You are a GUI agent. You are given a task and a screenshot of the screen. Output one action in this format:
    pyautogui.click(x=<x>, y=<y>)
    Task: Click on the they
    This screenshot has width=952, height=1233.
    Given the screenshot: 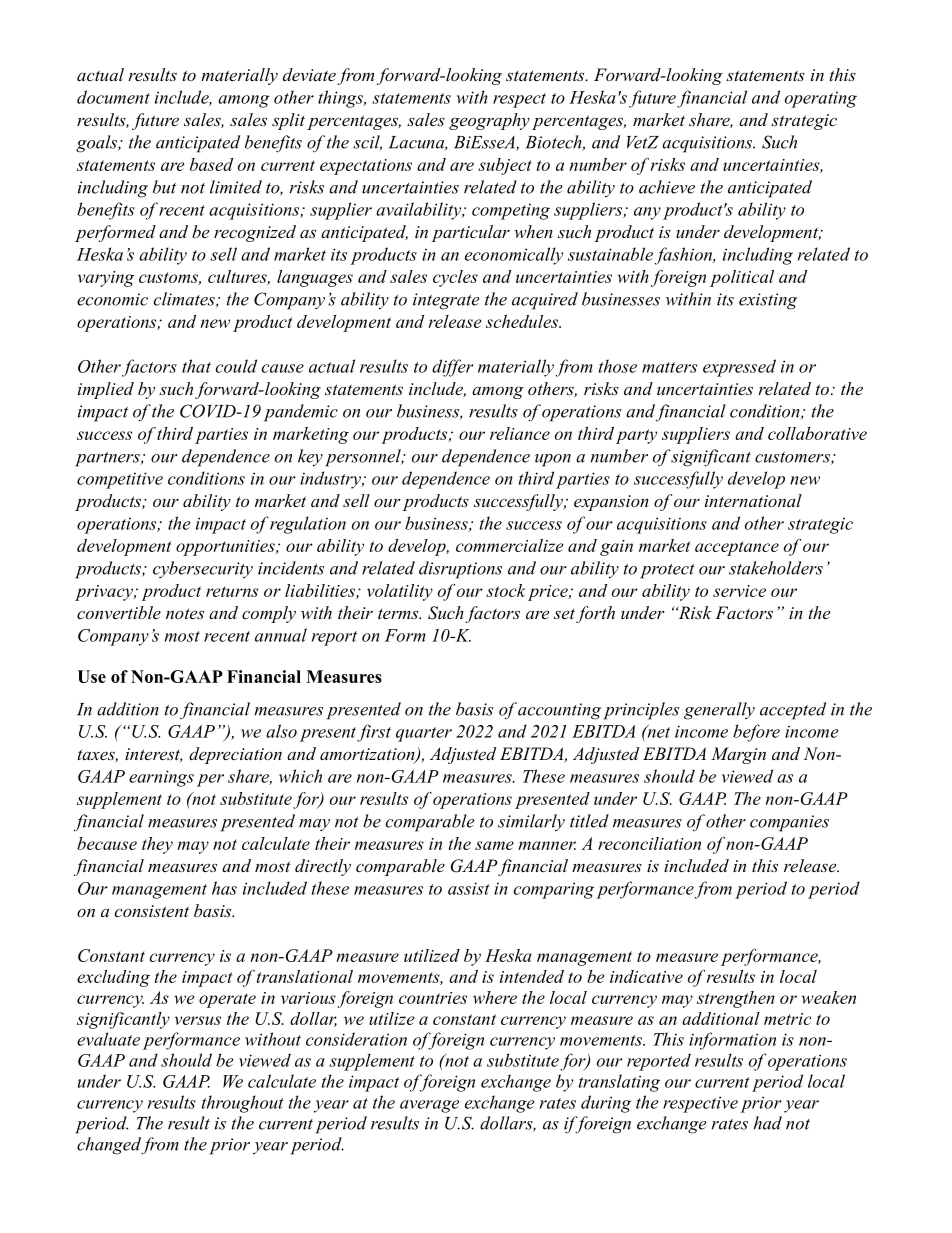 What is the action you would take?
    pyautogui.click(x=157, y=845)
